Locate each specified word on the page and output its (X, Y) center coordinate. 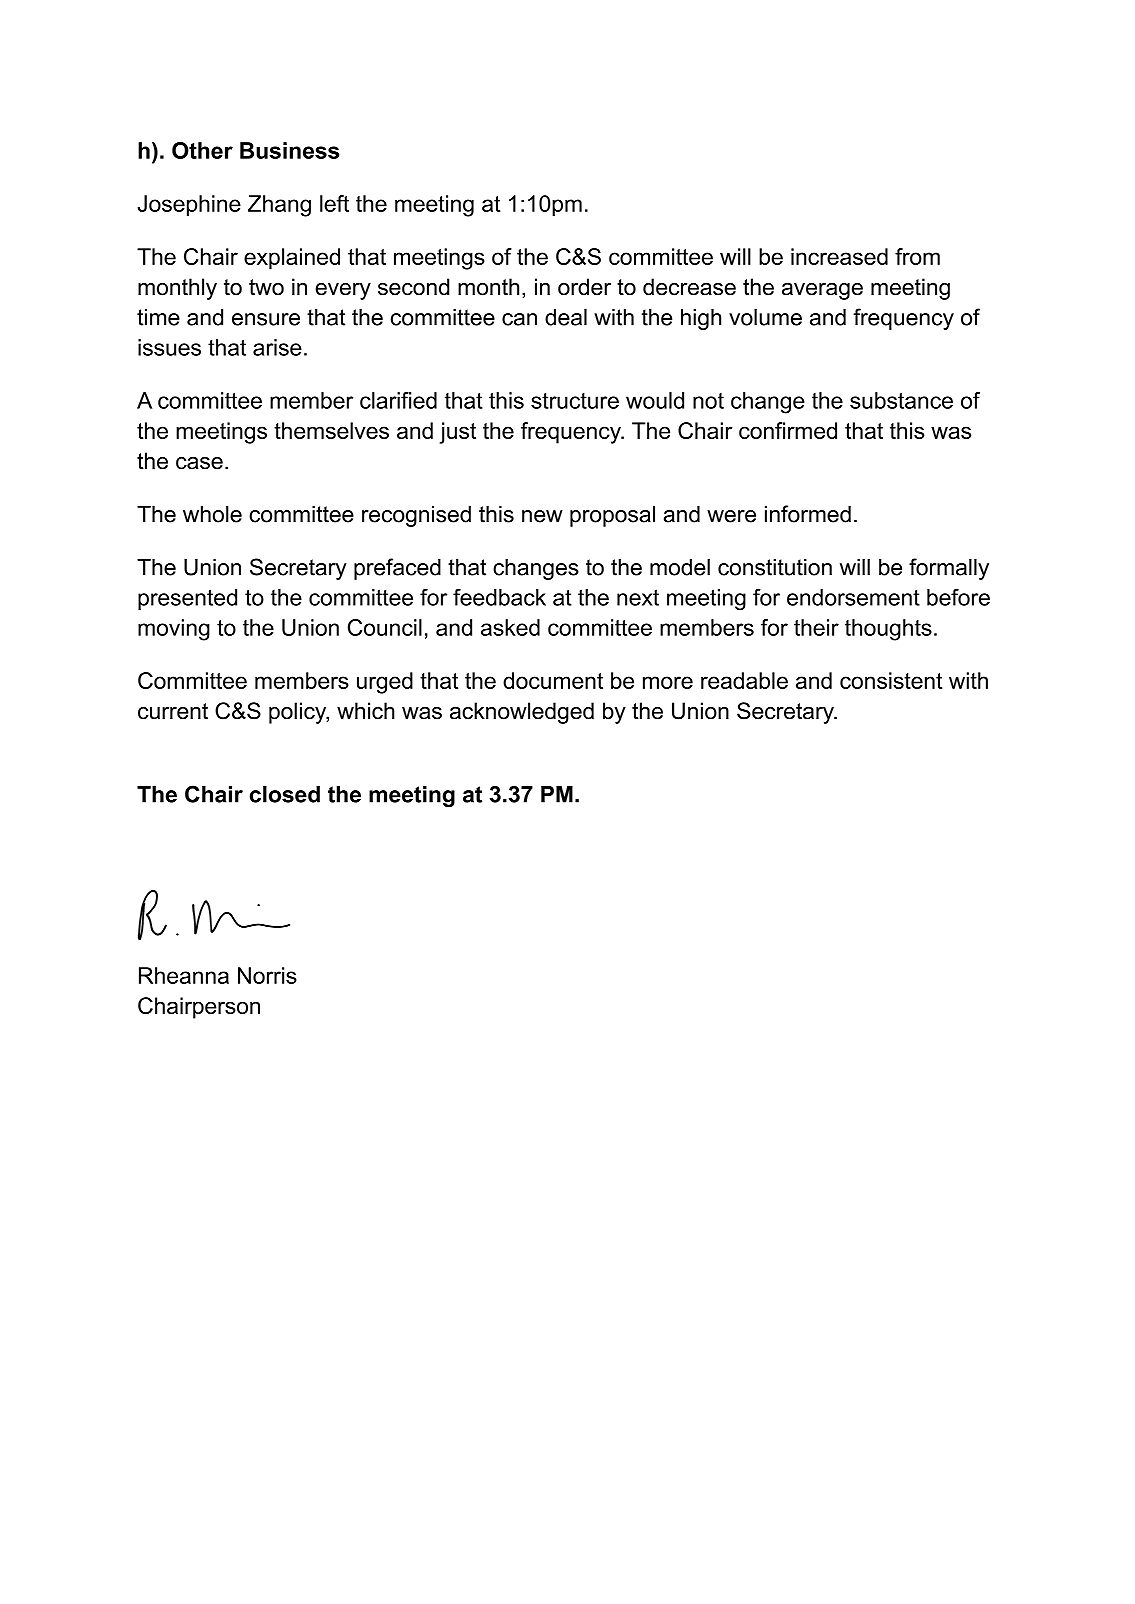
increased (839, 256)
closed (285, 794)
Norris (267, 975)
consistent (891, 680)
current (173, 711)
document (553, 680)
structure (575, 401)
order (584, 287)
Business (289, 150)
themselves (331, 430)
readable (744, 680)
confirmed (788, 430)
